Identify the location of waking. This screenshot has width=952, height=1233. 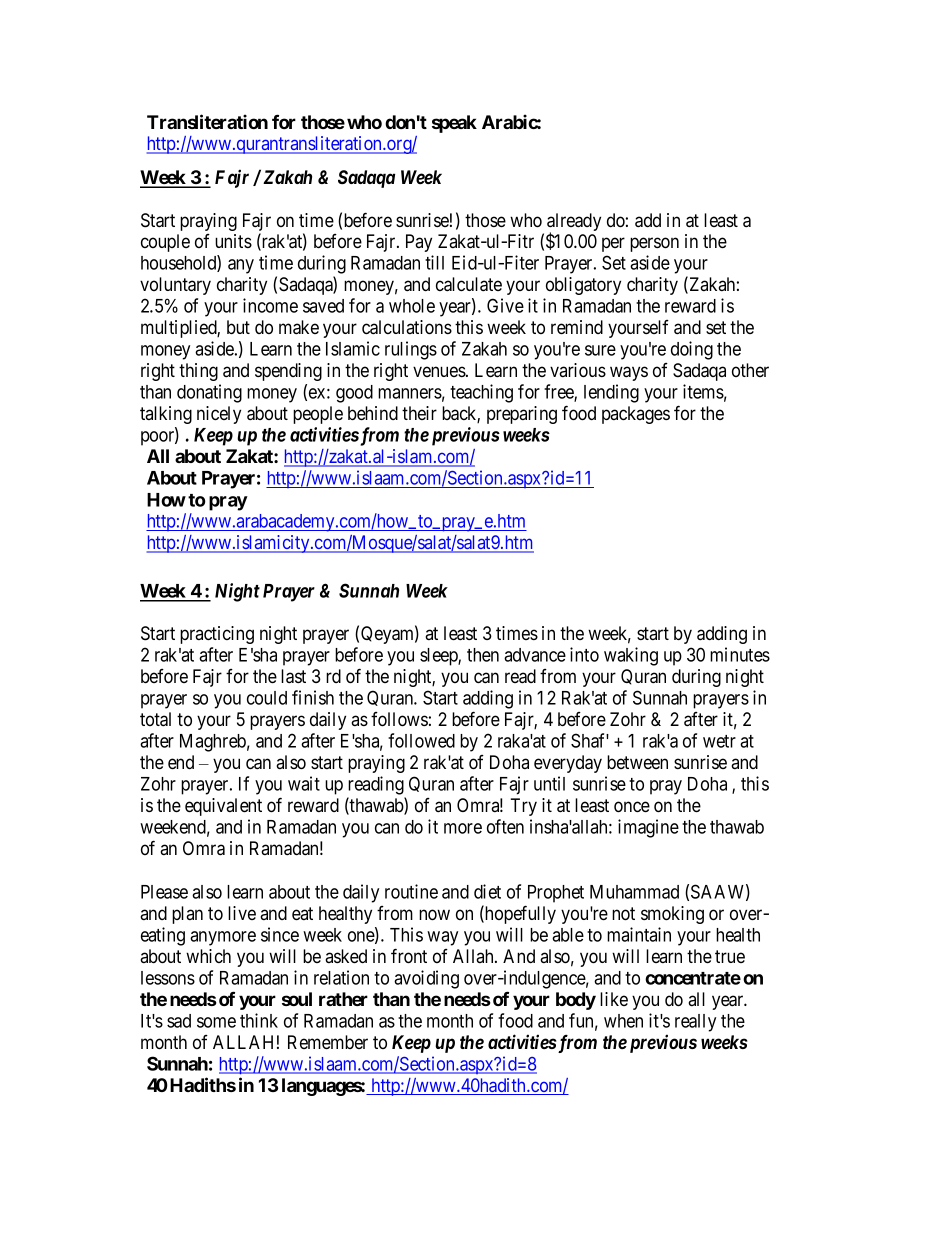
(631, 656).
